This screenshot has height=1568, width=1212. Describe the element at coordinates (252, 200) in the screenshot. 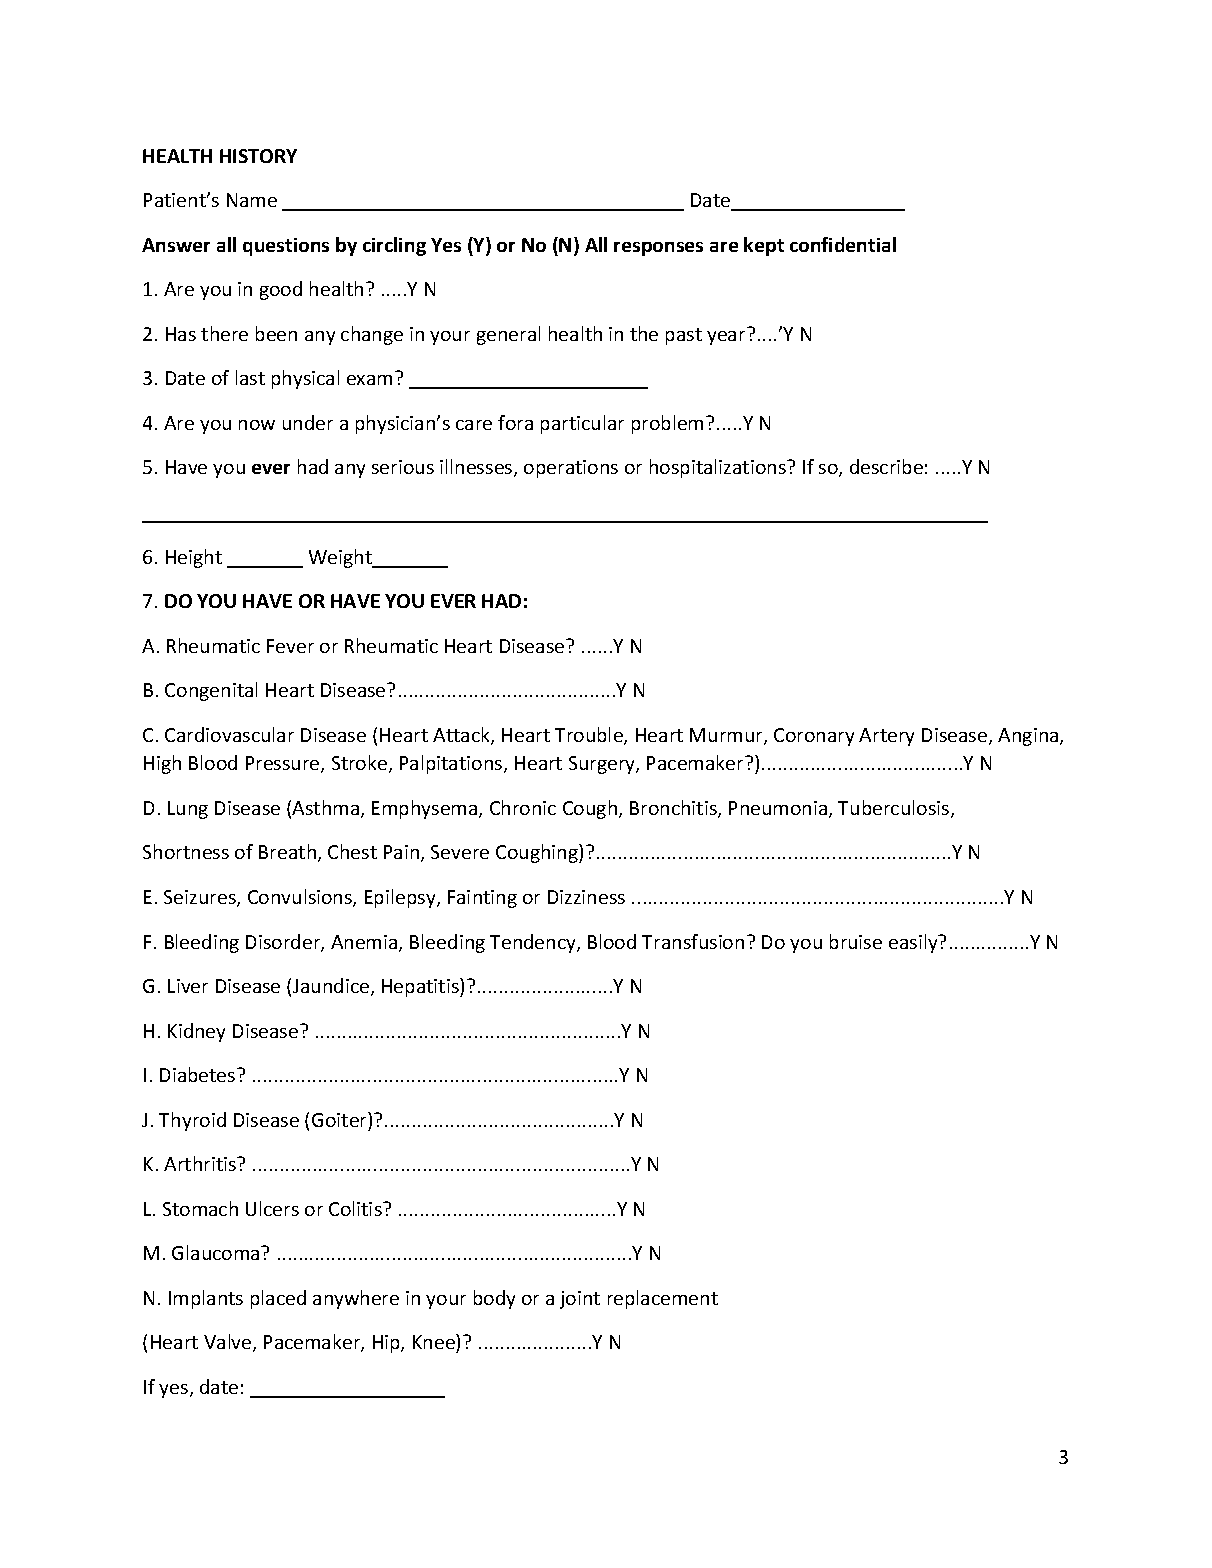

I see `Name` at that location.
